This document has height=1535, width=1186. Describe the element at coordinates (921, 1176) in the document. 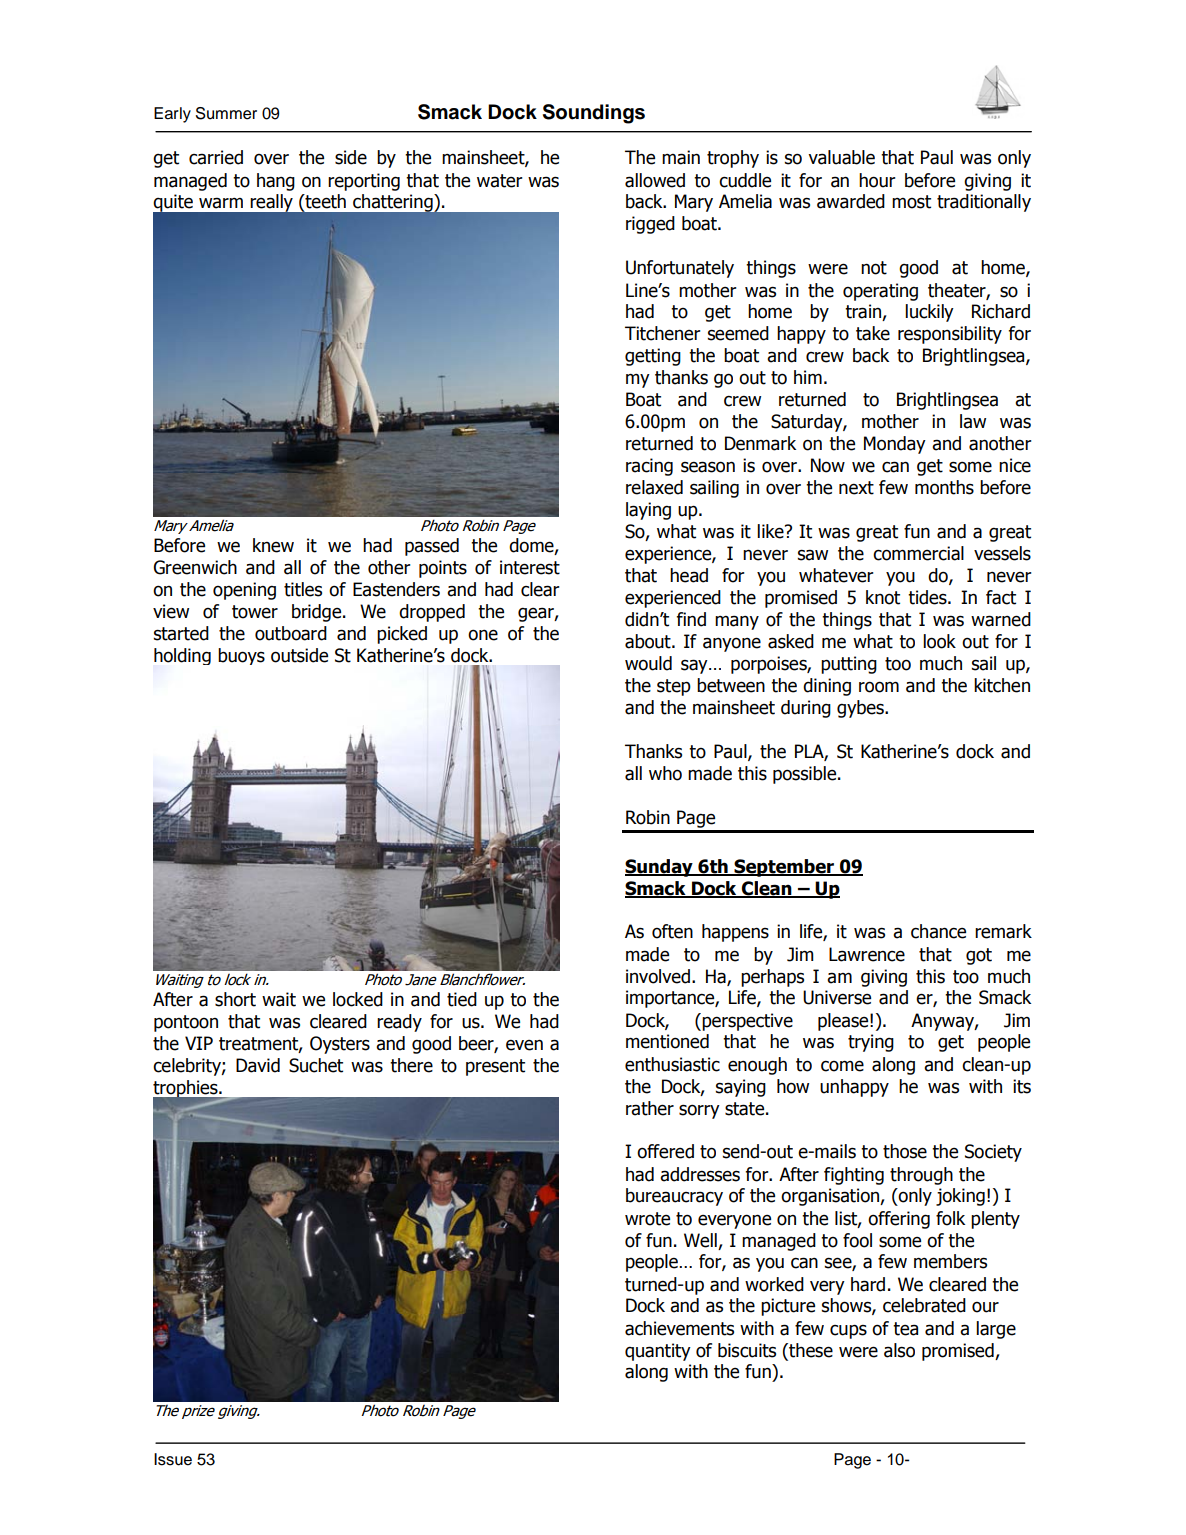

I see `through` at that location.
